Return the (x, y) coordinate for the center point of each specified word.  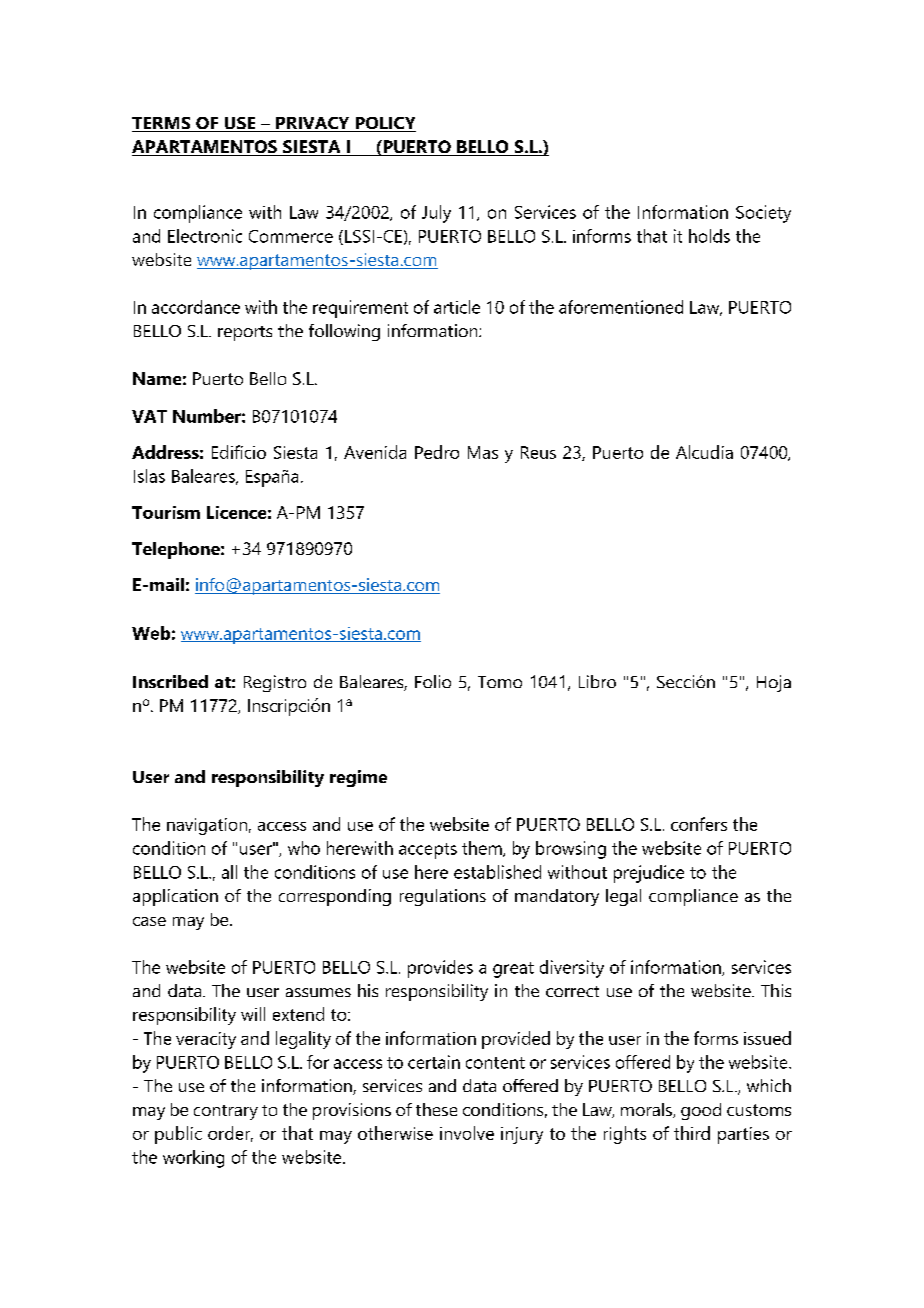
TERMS (162, 124)
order (230, 1134)
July (436, 214)
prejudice (649, 874)
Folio (433, 681)
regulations (443, 897)
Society (763, 214)
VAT (149, 416)
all (229, 872)
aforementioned (621, 307)
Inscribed (170, 681)
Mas (483, 452)
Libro (597, 681)
